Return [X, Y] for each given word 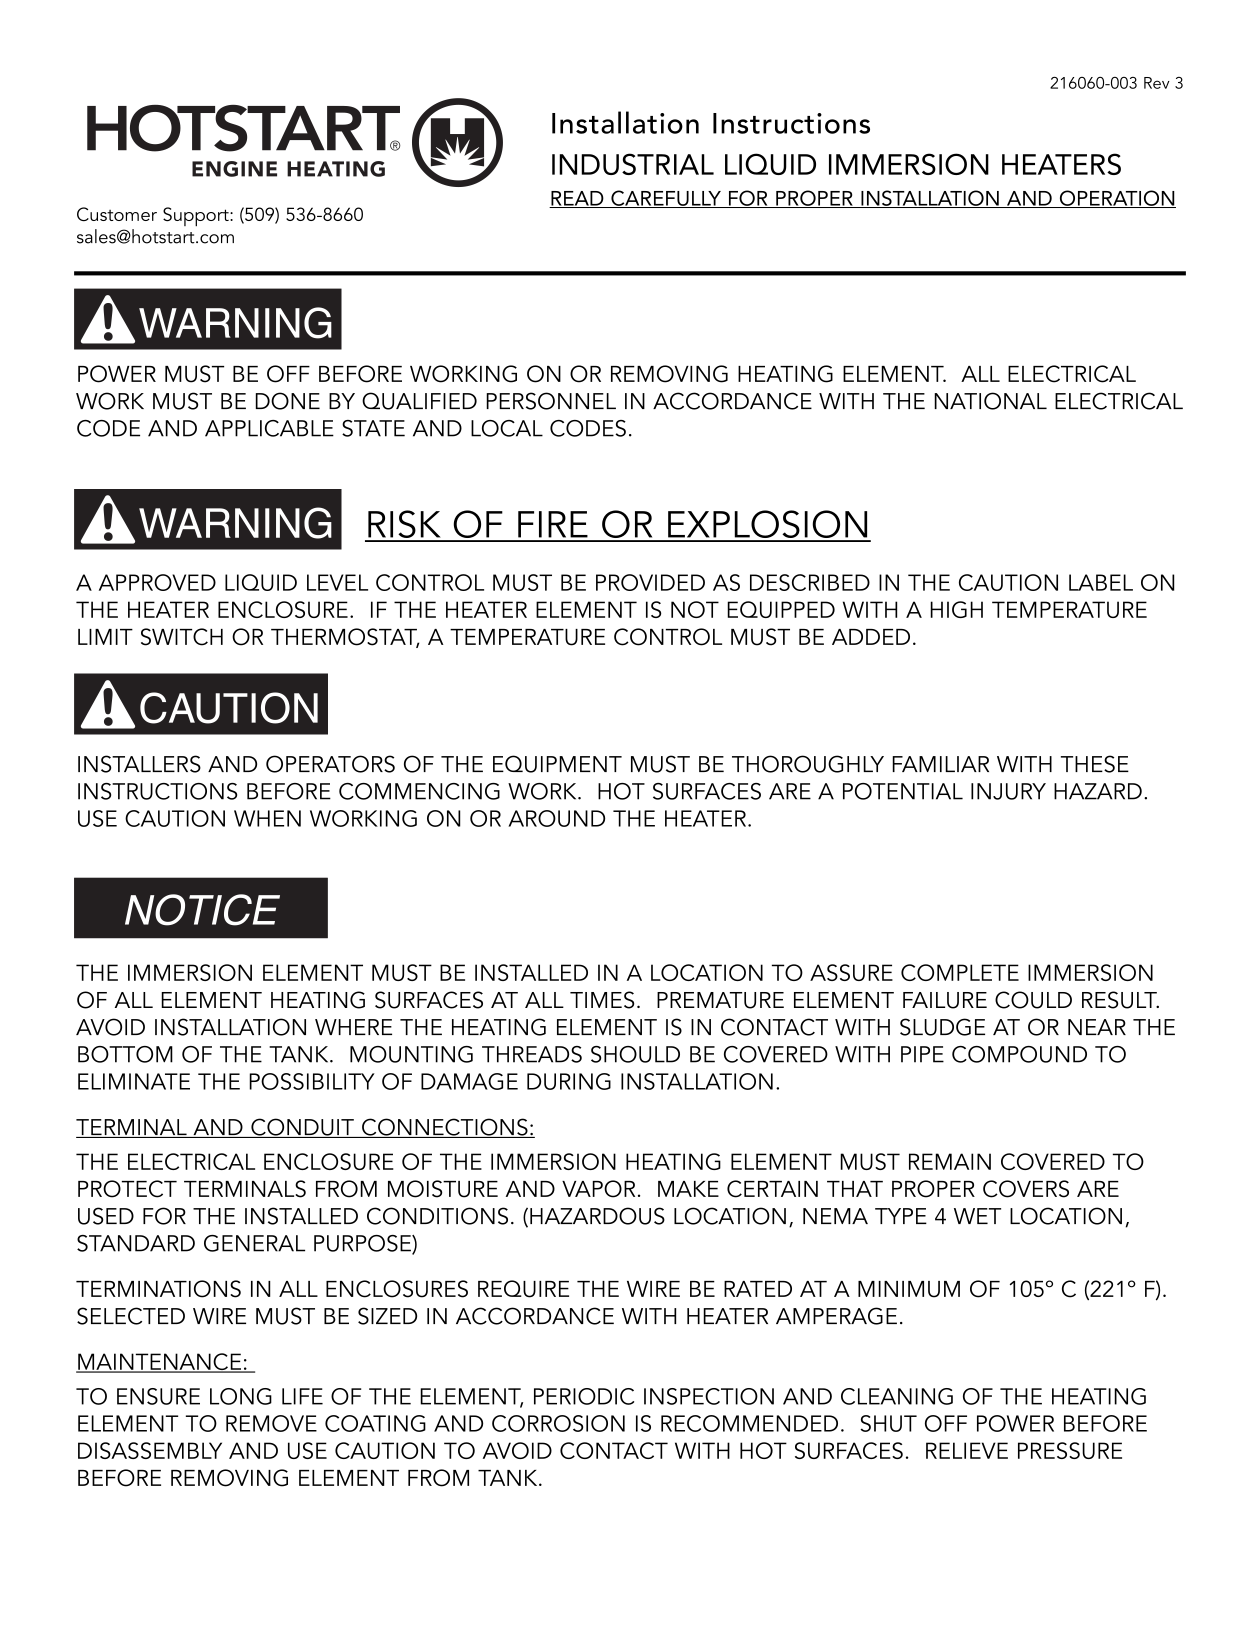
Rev [1157, 83]
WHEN [267, 818]
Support [197, 217]
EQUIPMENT [557, 764]
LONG [241, 1396]
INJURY [1008, 791]
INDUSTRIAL [633, 164]
